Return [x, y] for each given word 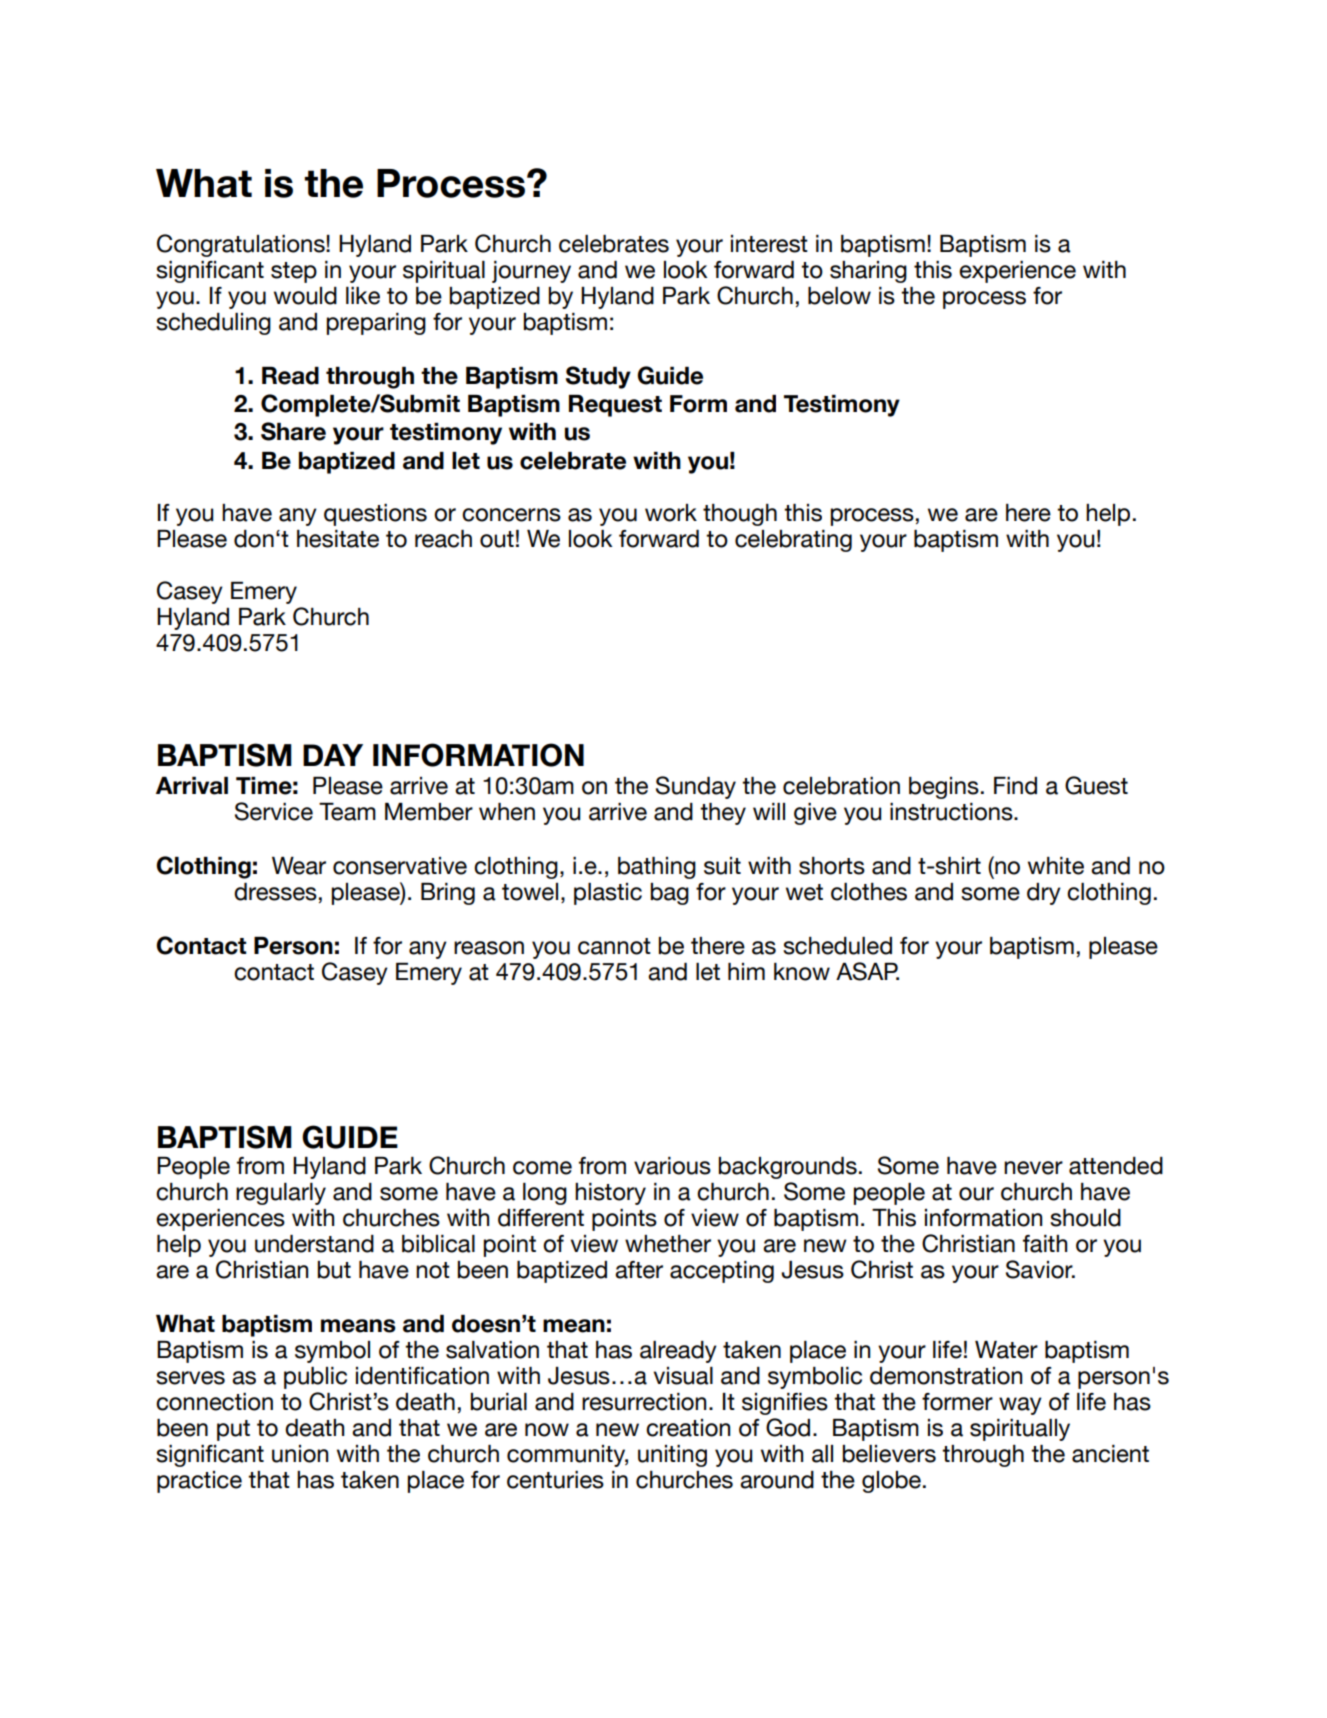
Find [1015, 786]
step [294, 272]
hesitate [338, 539]
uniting [672, 1456]
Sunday [696, 787]
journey [531, 272]
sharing [868, 272]
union [300, 1454]
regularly [281, 1194]
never [1033, 1168]
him [746, 971]
